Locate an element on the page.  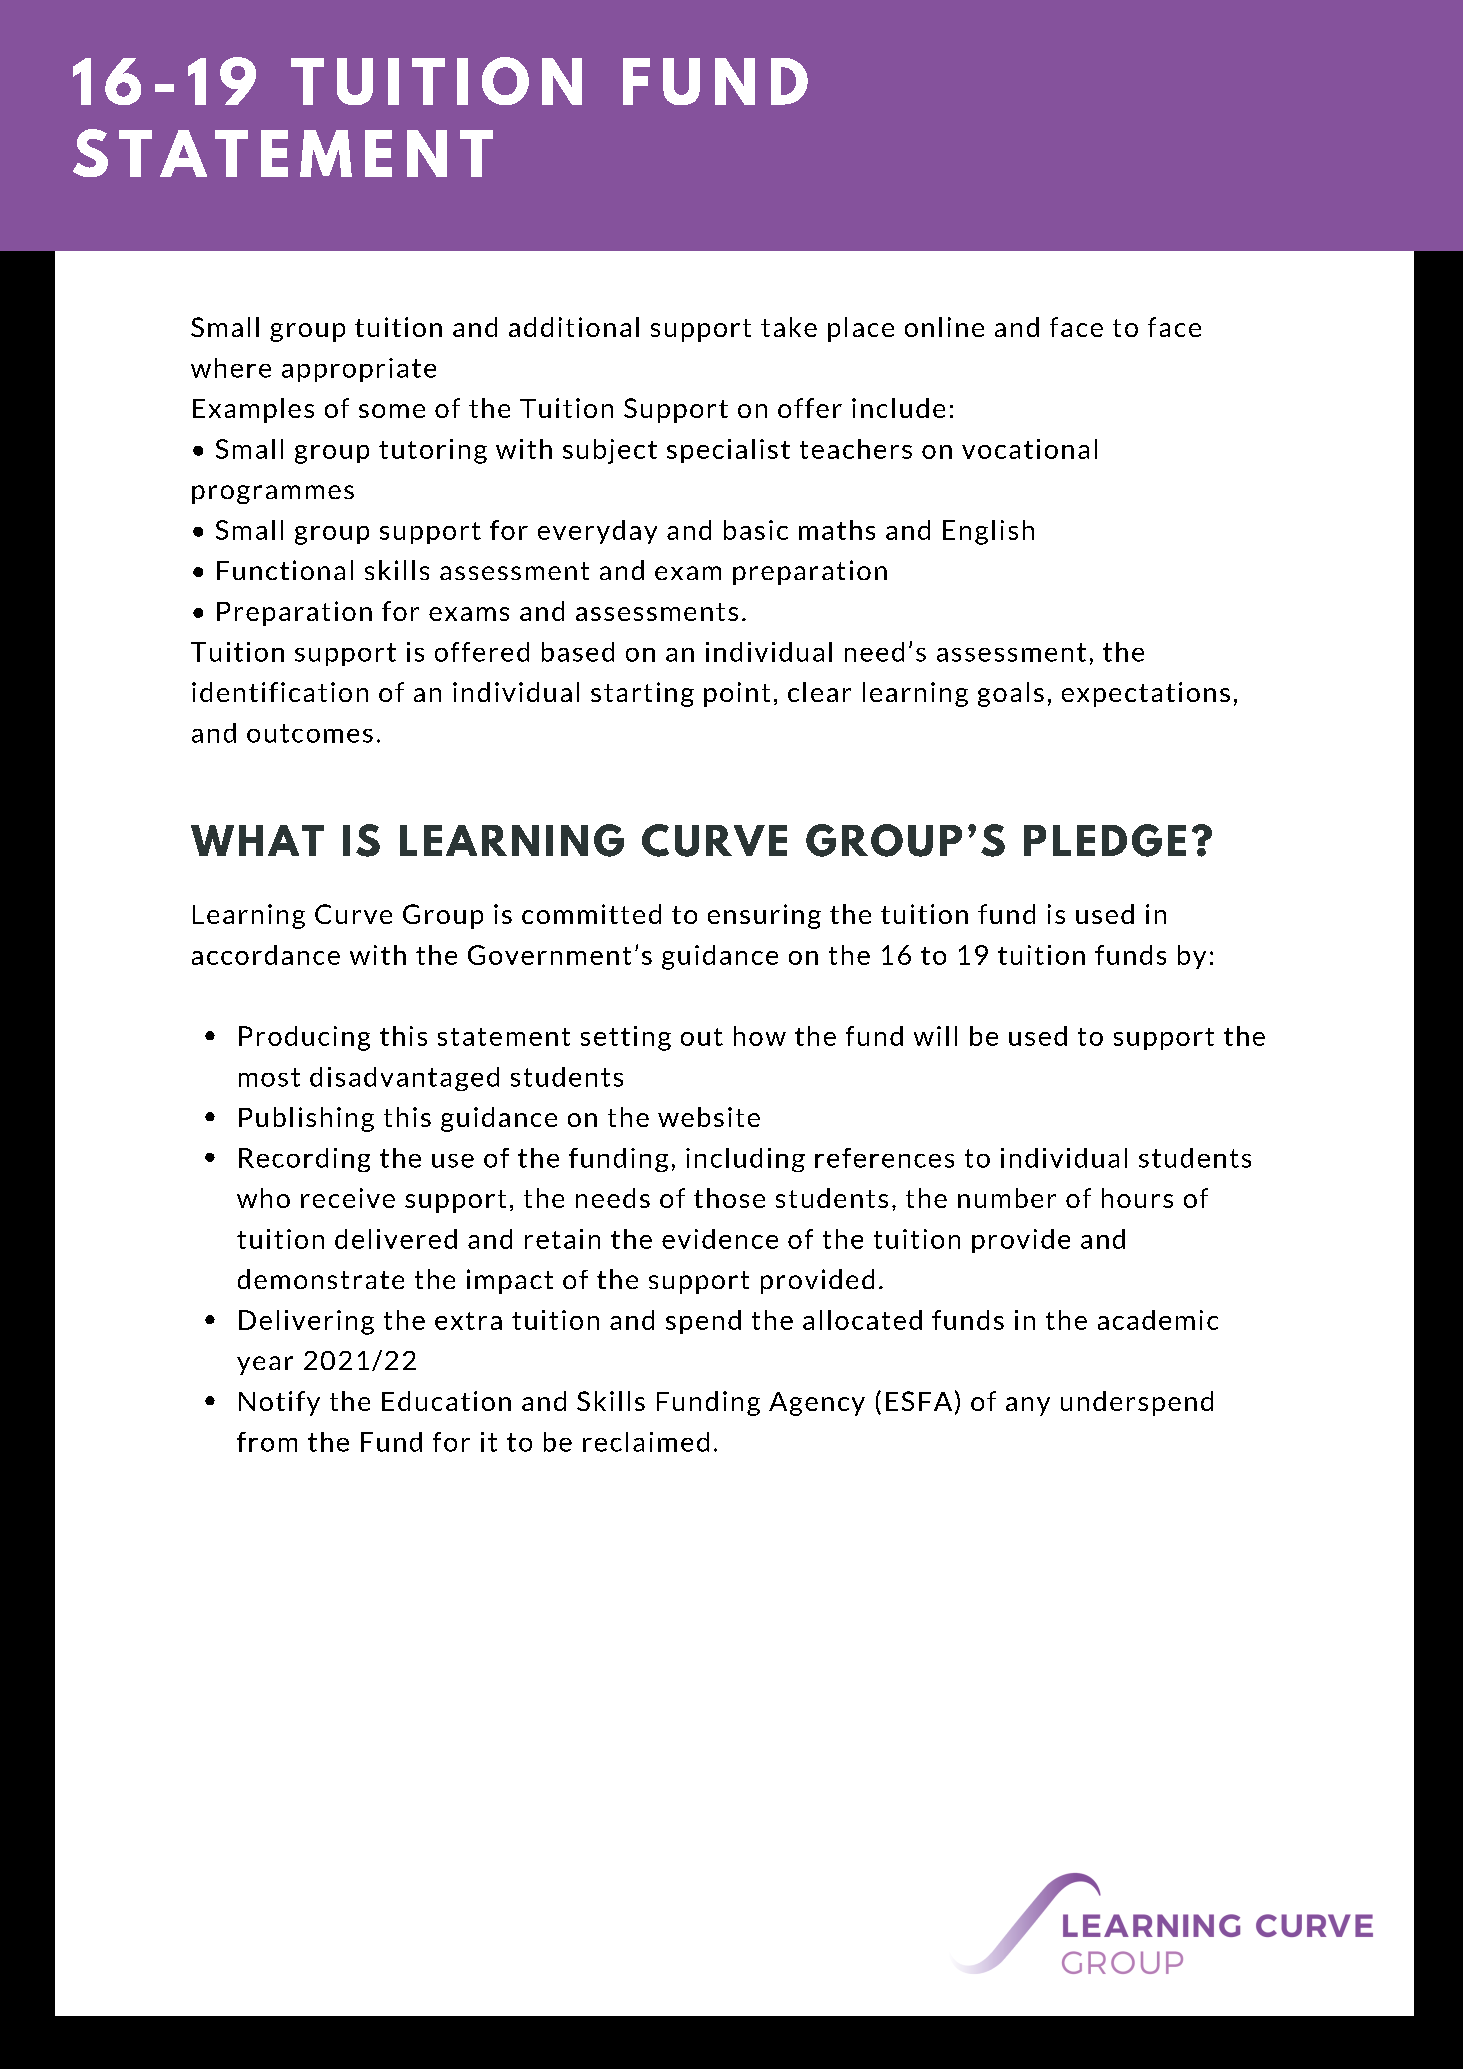
online is located at coordinates (944, 327).
